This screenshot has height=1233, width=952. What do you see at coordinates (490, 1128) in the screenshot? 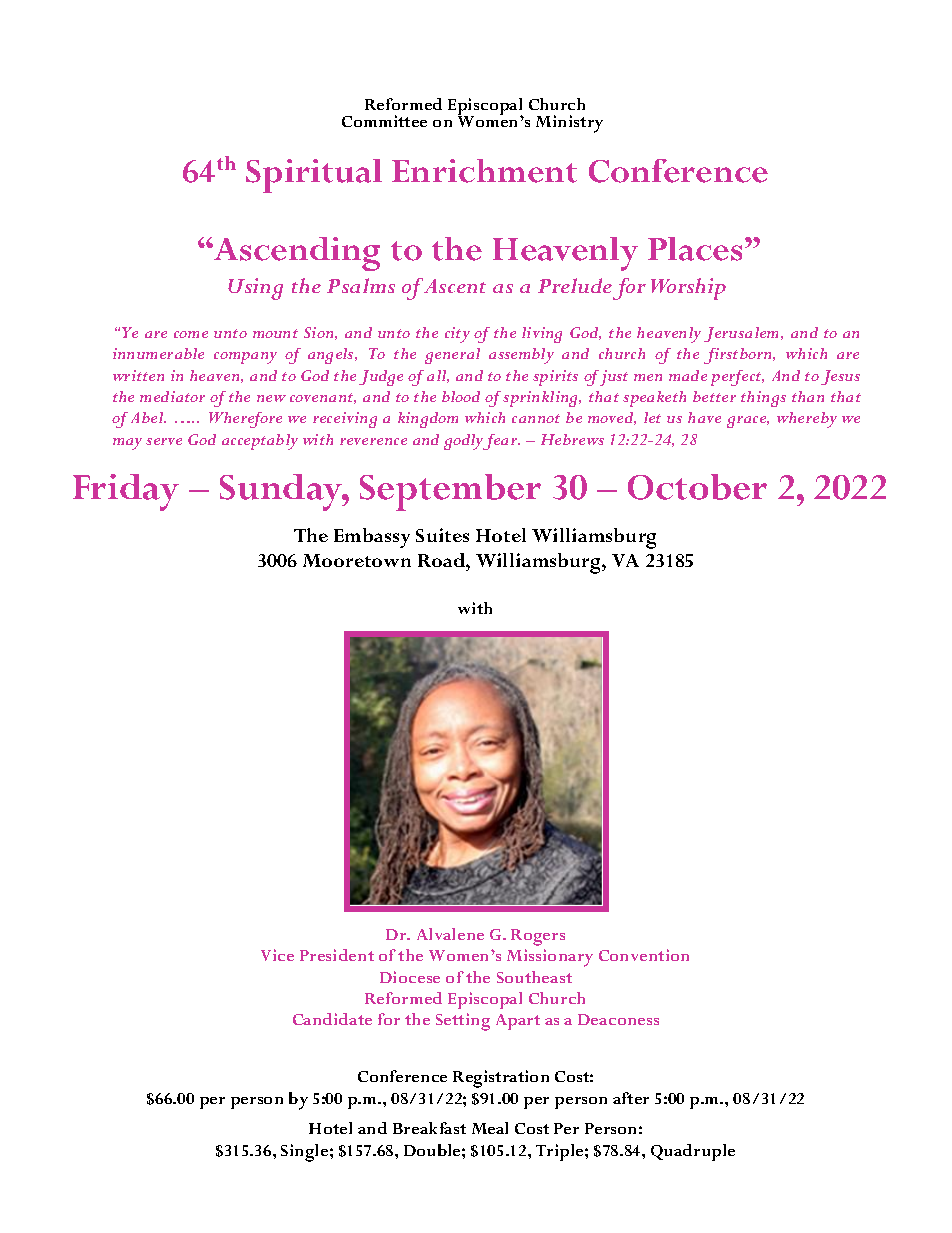
I see `Meal` at bounding box center [490, 1128].
